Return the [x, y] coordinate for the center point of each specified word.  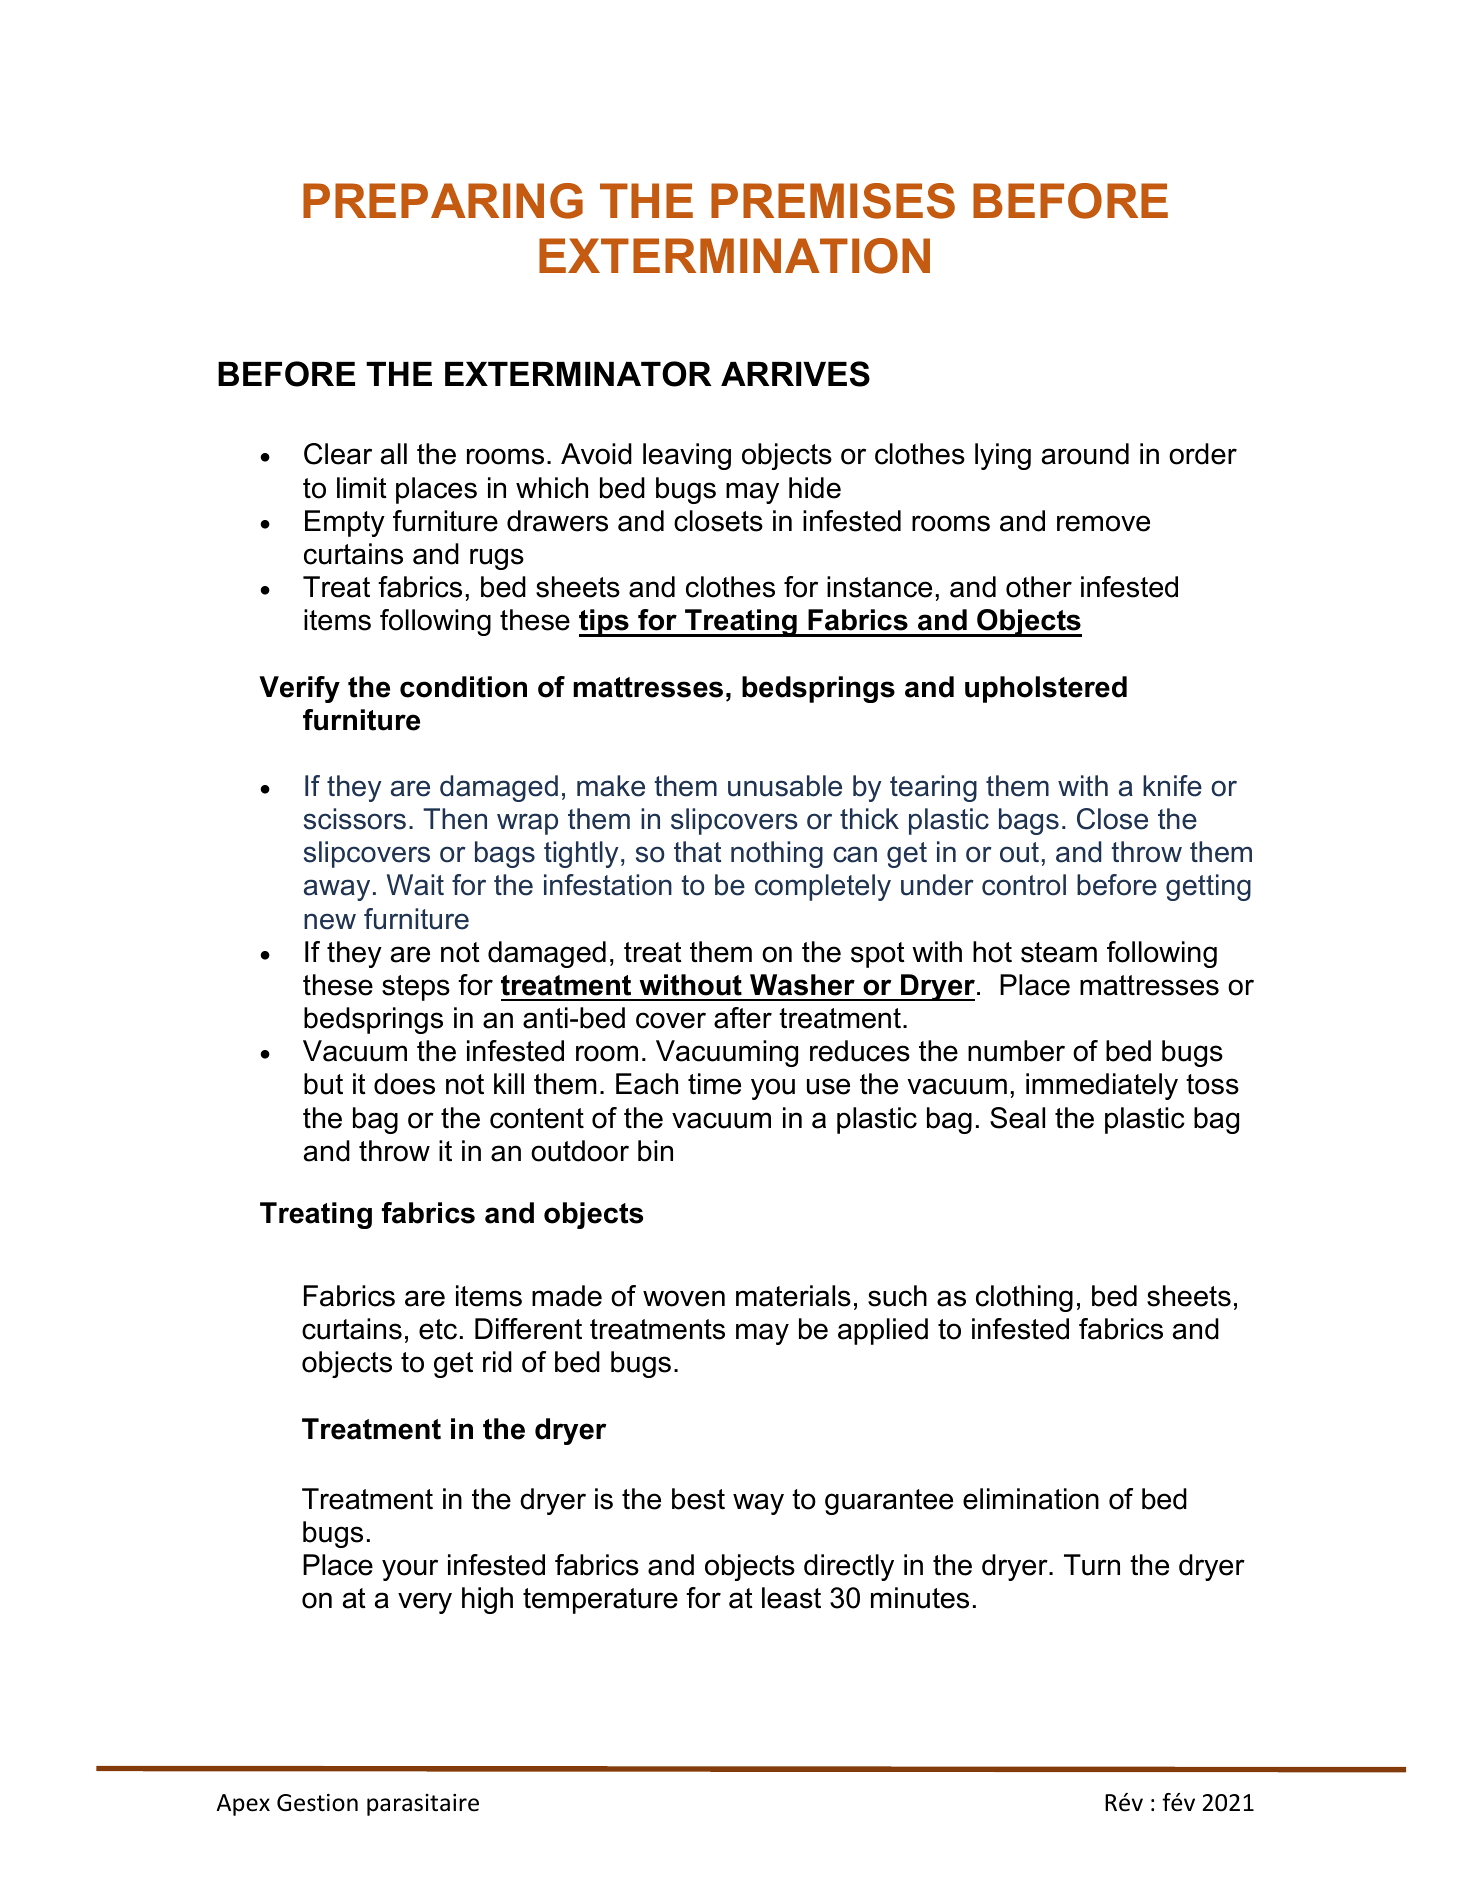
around [1085, 454]
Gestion [317, 1803]
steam [1059, 952]
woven [684, 1298]
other [1039, 587]
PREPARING [443, 201]
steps [416, 988]
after [743, 1018]
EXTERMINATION [734, 256]
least [791, 1598]
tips [605, 623]
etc [438, 1329]
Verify [299, 689]
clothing [1024, 1298]
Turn [1092, 1565]
